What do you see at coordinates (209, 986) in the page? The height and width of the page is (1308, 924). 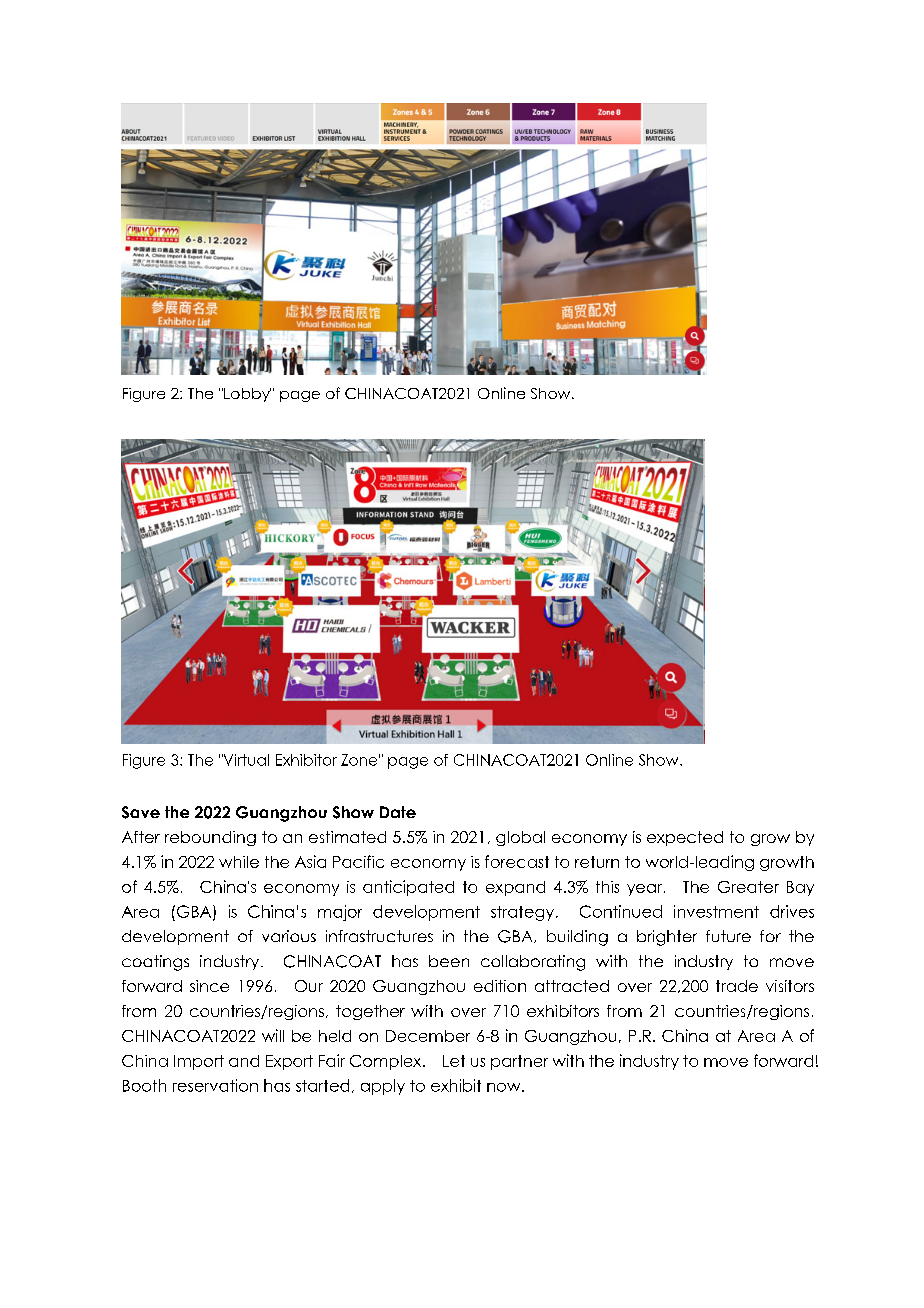 I see `since` at bounding box center [209, 986].
